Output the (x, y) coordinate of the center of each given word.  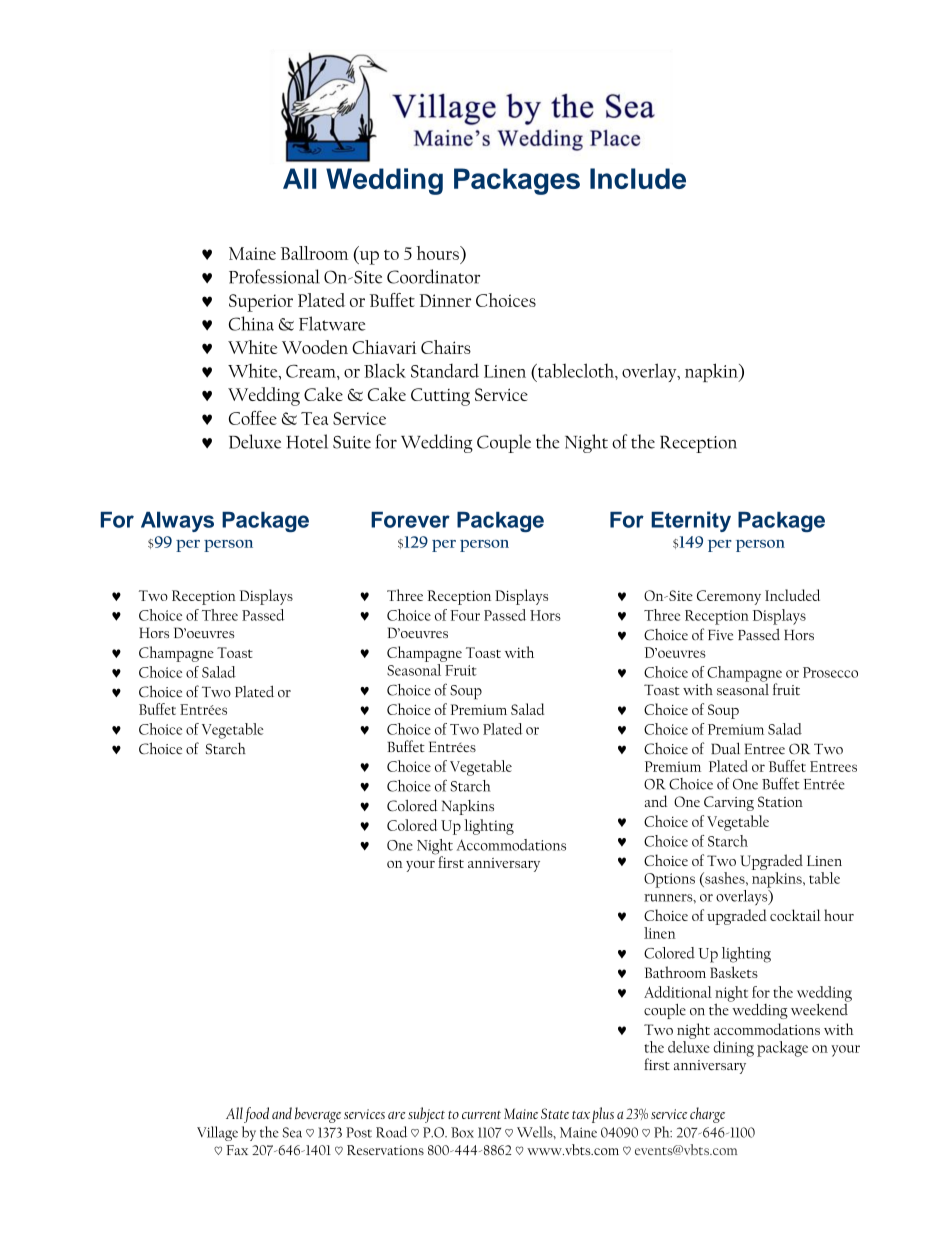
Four (465, 615)
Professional (274, 276)
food (256, 1115)
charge (707, 1115)
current (481, 1115)
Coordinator (433, 276)
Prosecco (830, 672)
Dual (725, 748)
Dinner (445, 300)
